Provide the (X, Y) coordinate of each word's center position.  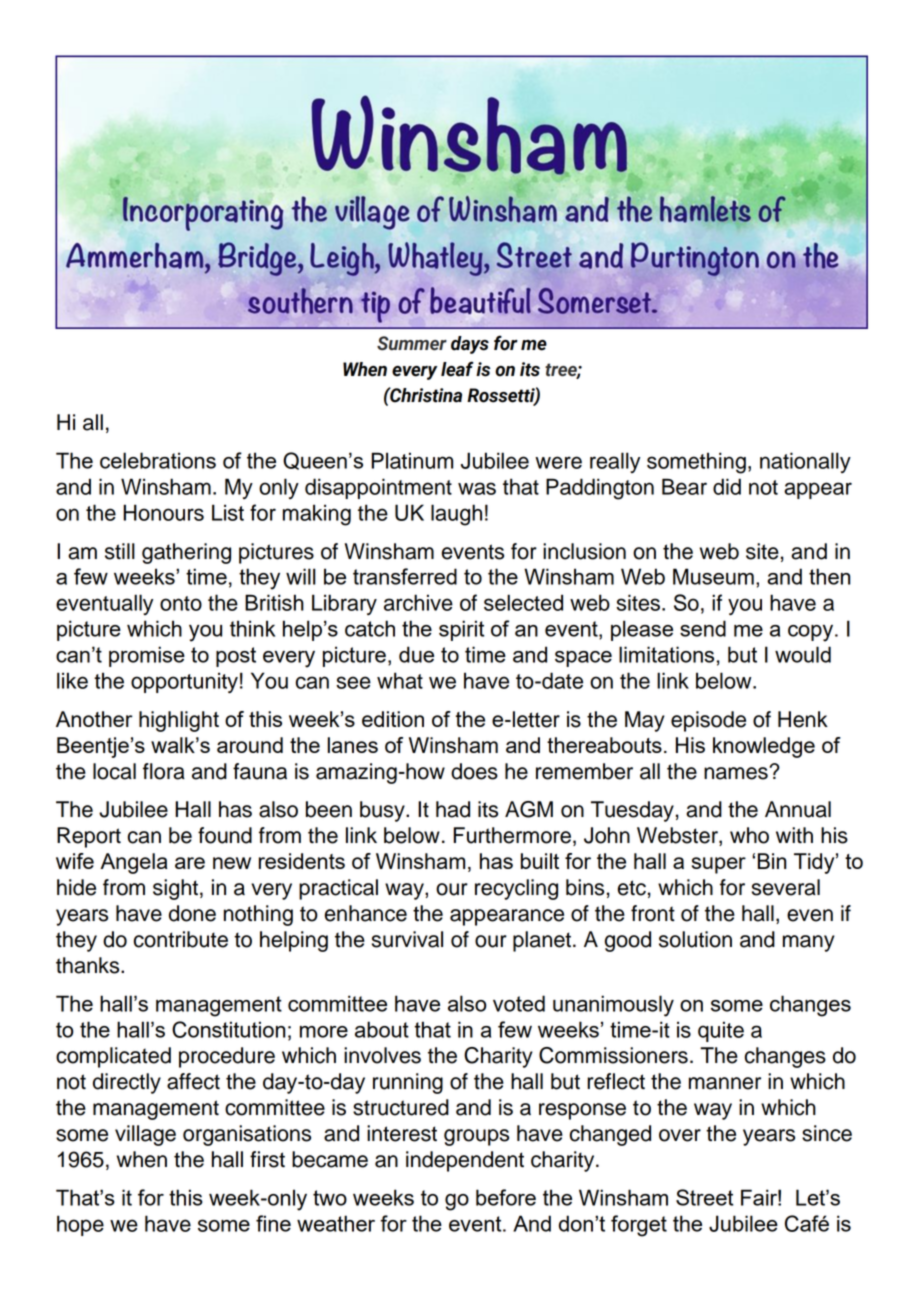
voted (519, 1003)
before (506, 1197)
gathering (186, 553)
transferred (405, 576)
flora (164, 771)
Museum (713, 576)
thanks (89, 965)
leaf (457, 369)
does (474, 771)
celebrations (158, 460)
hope (80, 1225)
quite (721, 1031)
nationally (805, 462)
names (737, 773)
